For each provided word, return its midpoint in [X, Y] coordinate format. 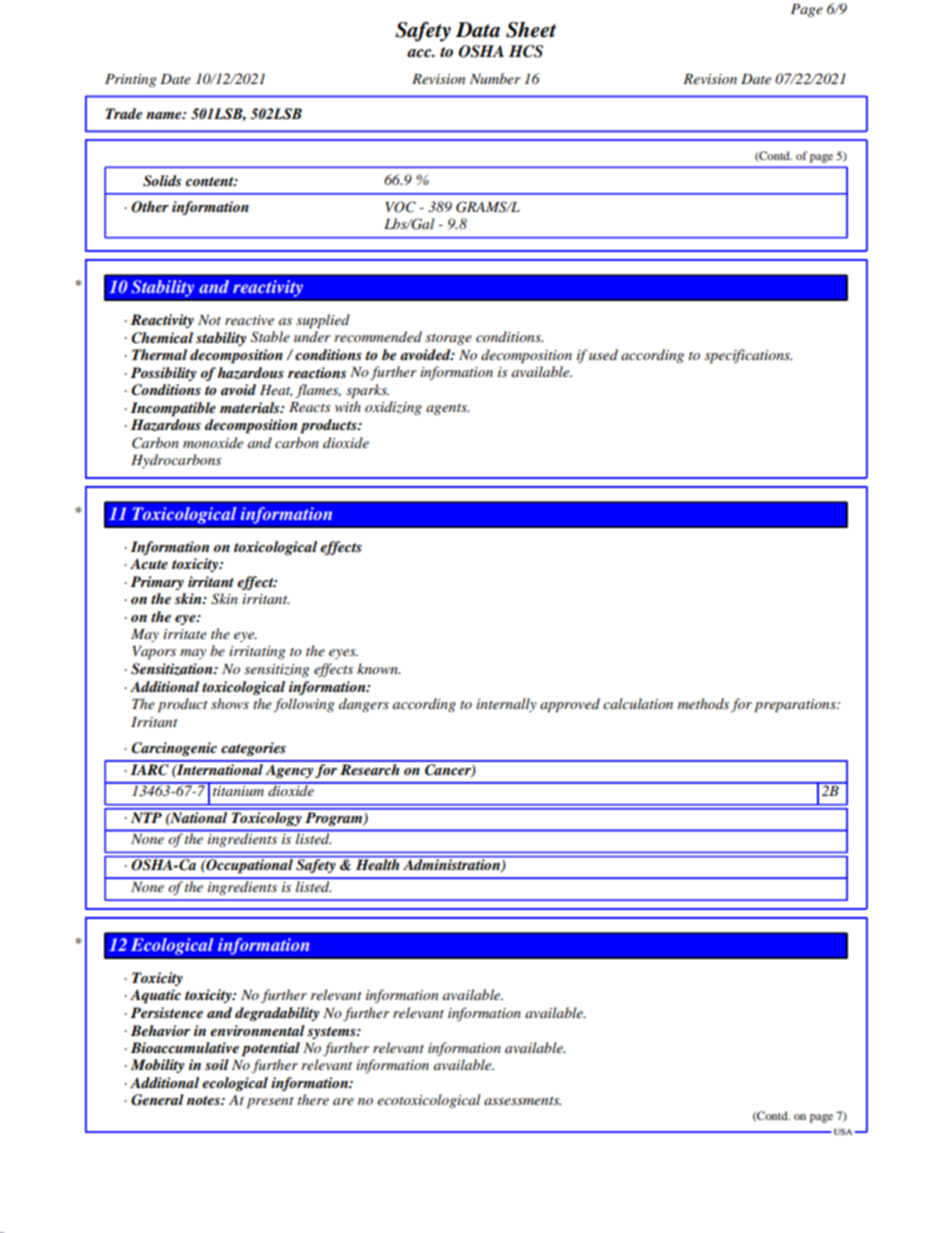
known [378, 668]
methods [703, 703]
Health [377, 864]
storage [448, 339]
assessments [522, 1101]
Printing [130, 80]
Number [495, 78]
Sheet [531, 30]
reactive [249, 320]
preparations [796, 706]
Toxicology [266, 817]
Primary [157, 583]
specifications [748, 356]
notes [204, 1100]
